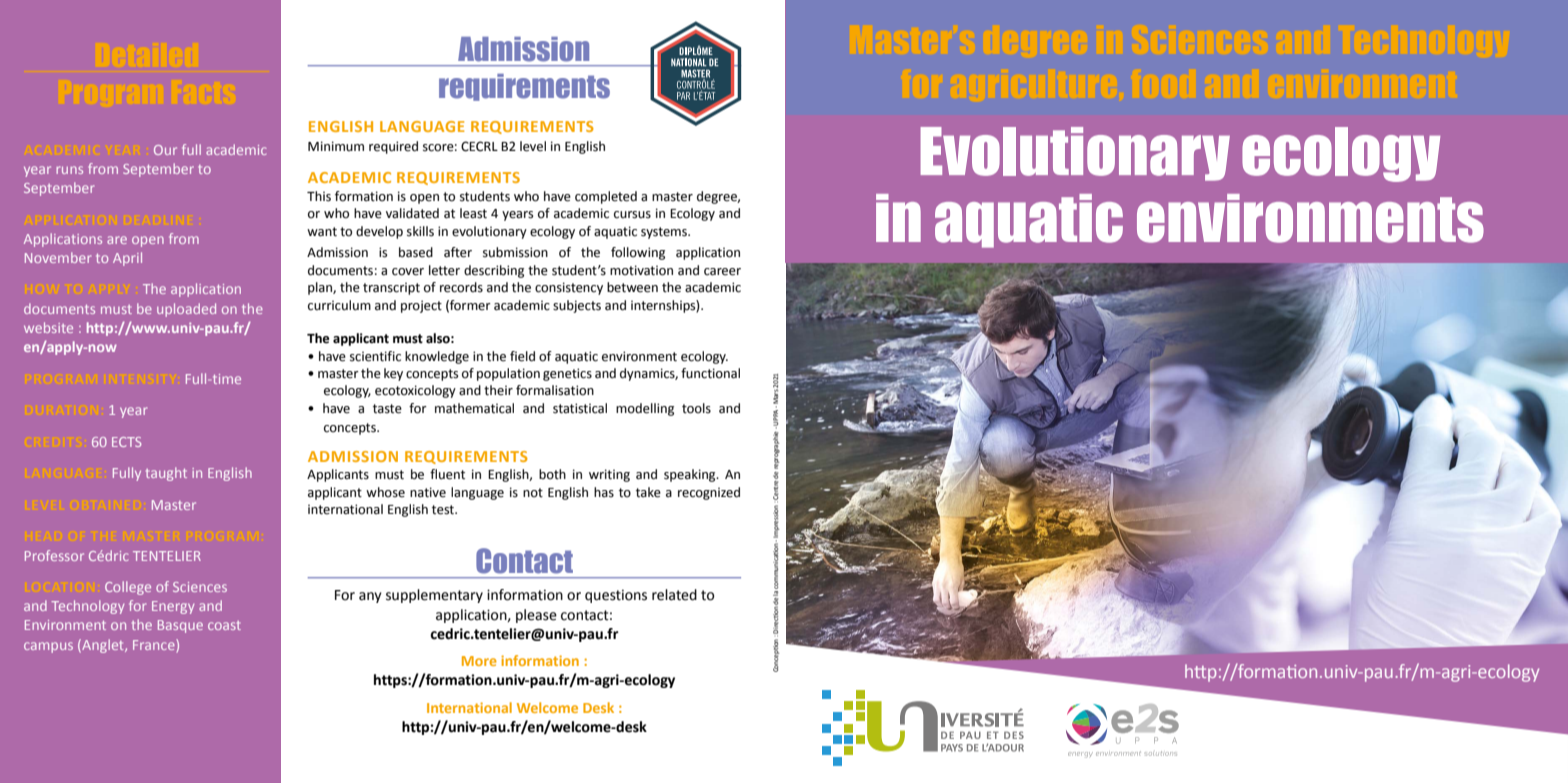 This page has height=783, width=1568. I want to click on following, so click(638, 253).
